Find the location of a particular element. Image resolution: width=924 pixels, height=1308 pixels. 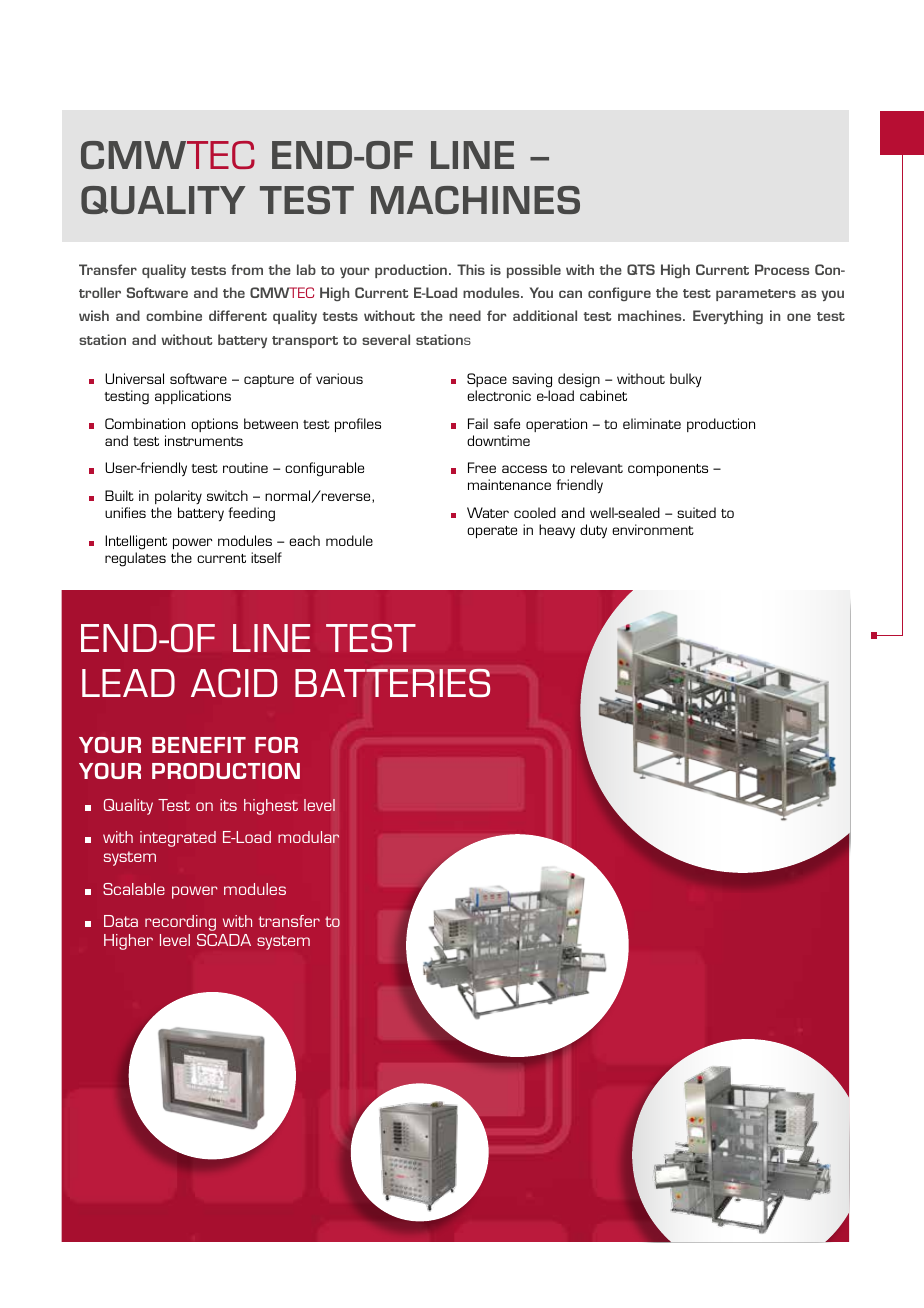

This is located at coordinates (471, 269).
